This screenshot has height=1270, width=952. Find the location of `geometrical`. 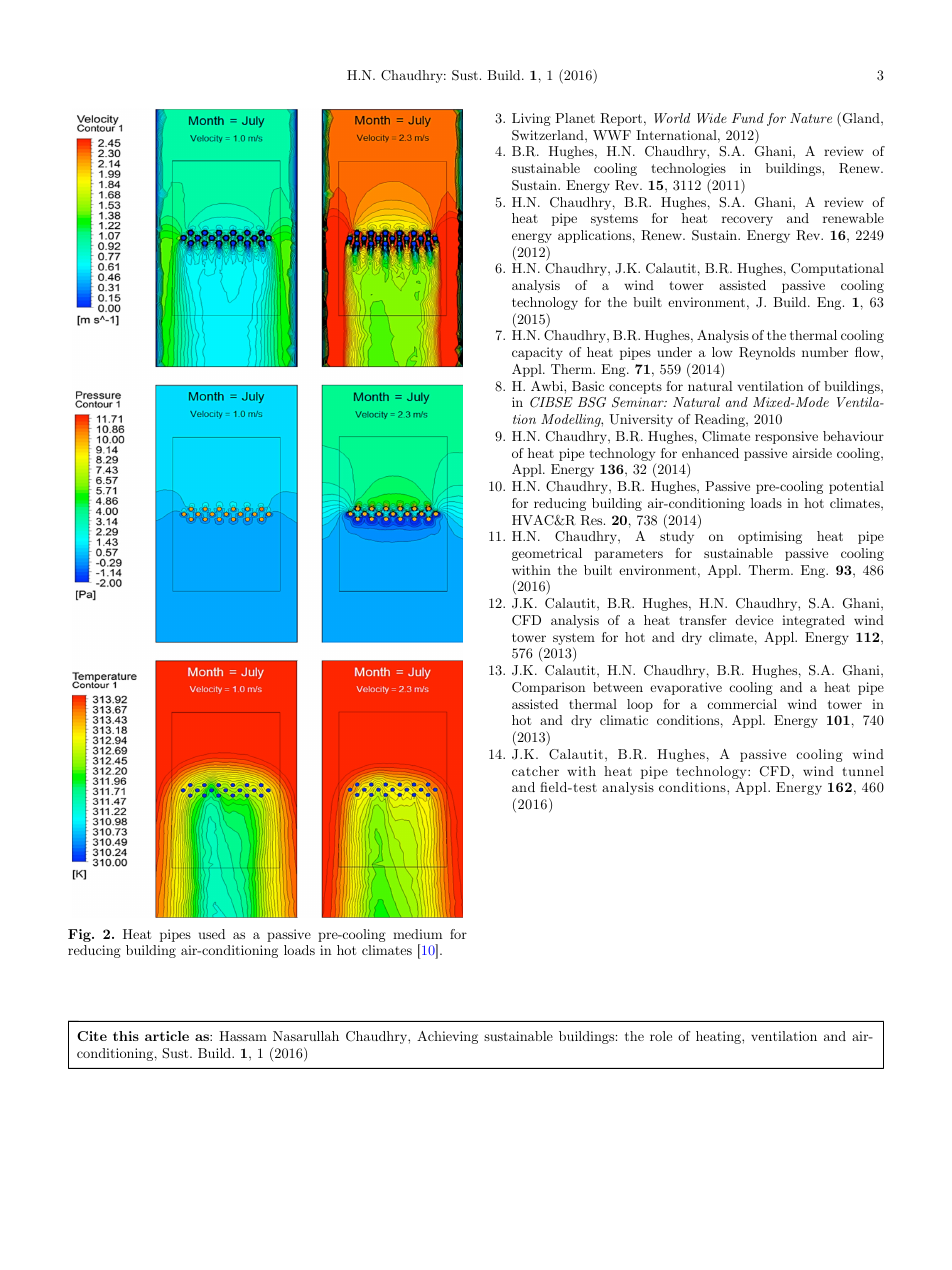

geometrical is located at coordinates (547, 554).
